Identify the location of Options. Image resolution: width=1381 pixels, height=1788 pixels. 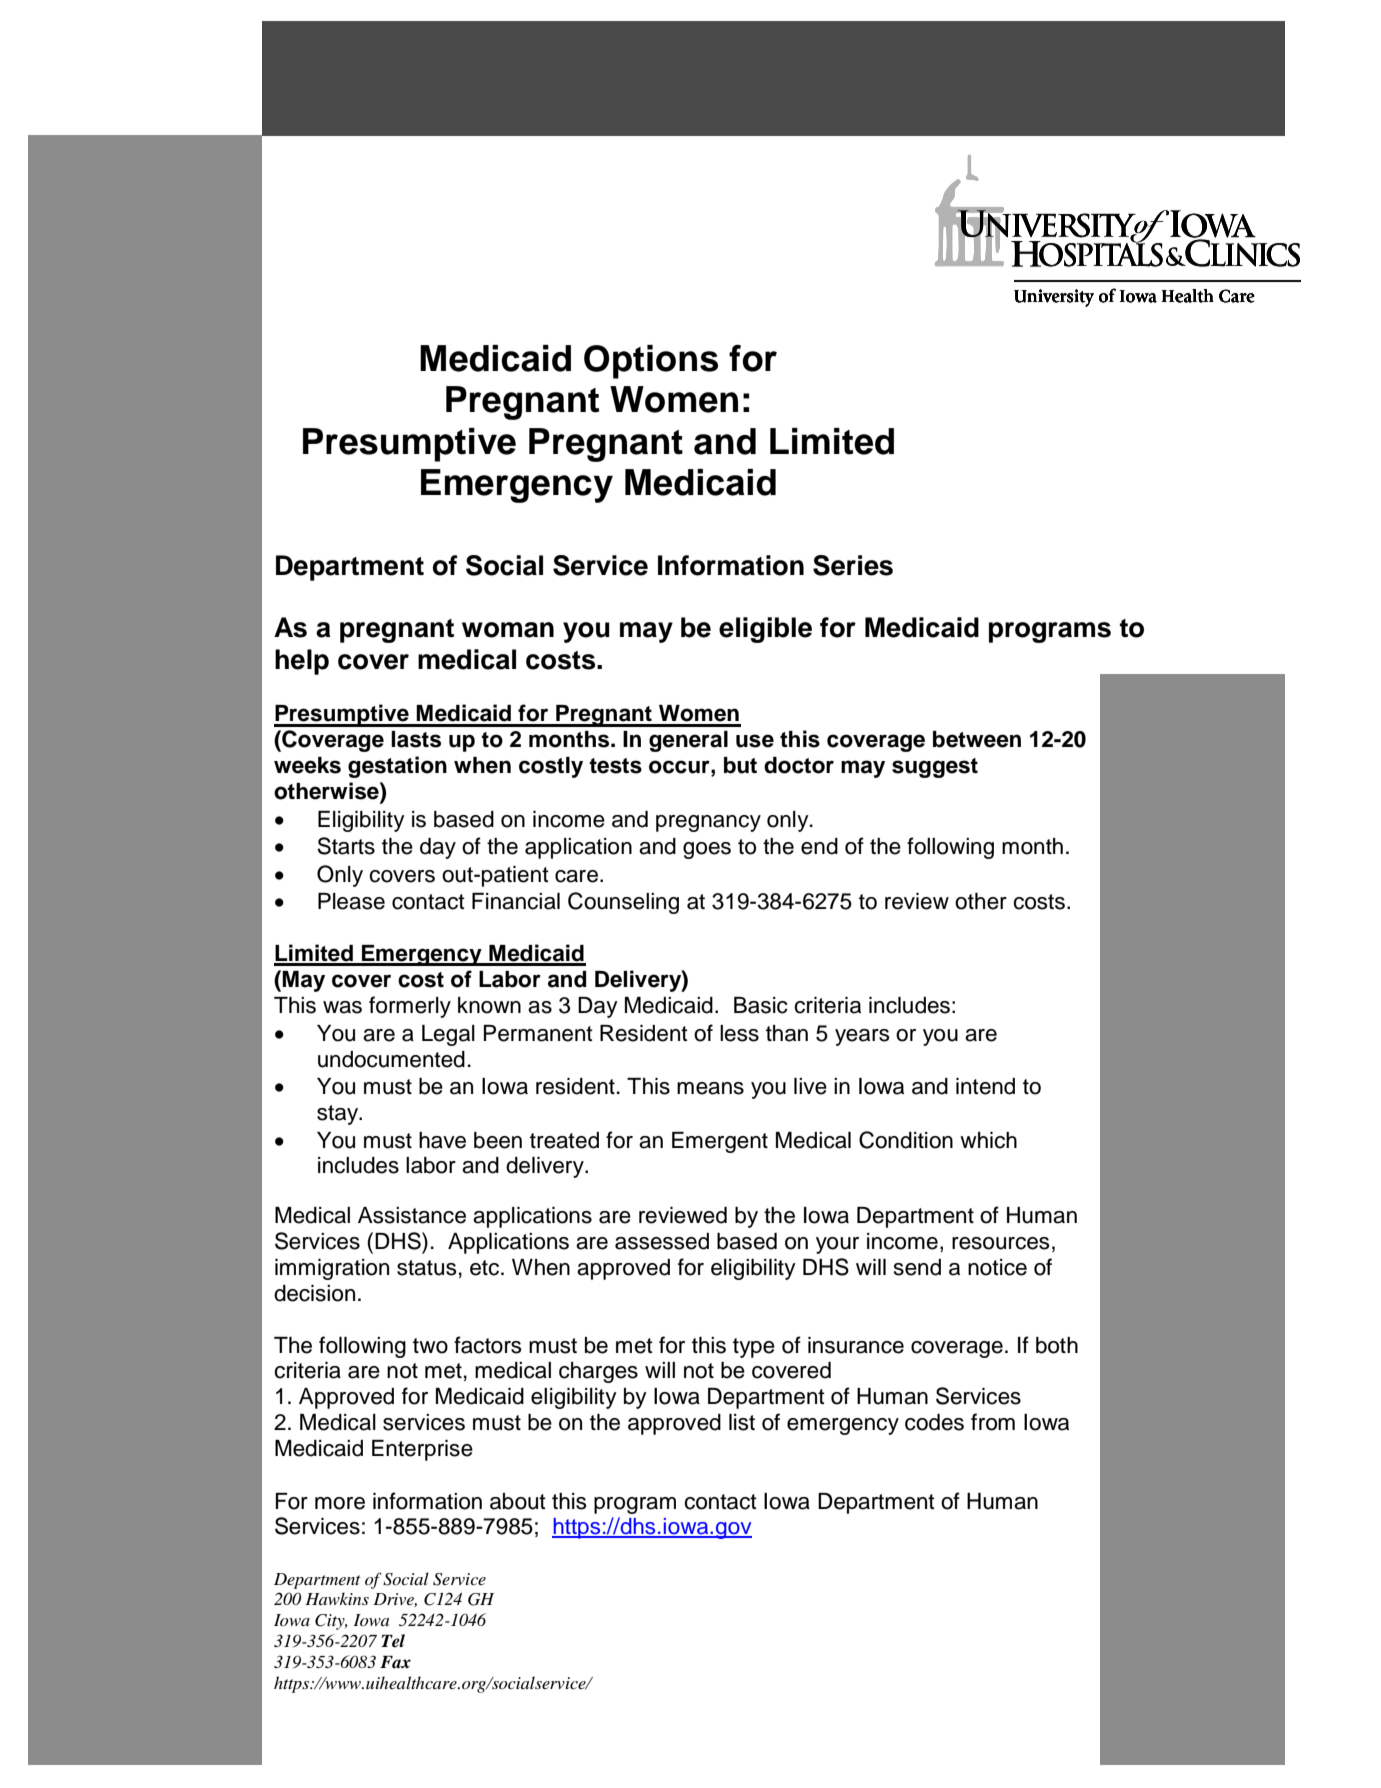
(651, 362).
